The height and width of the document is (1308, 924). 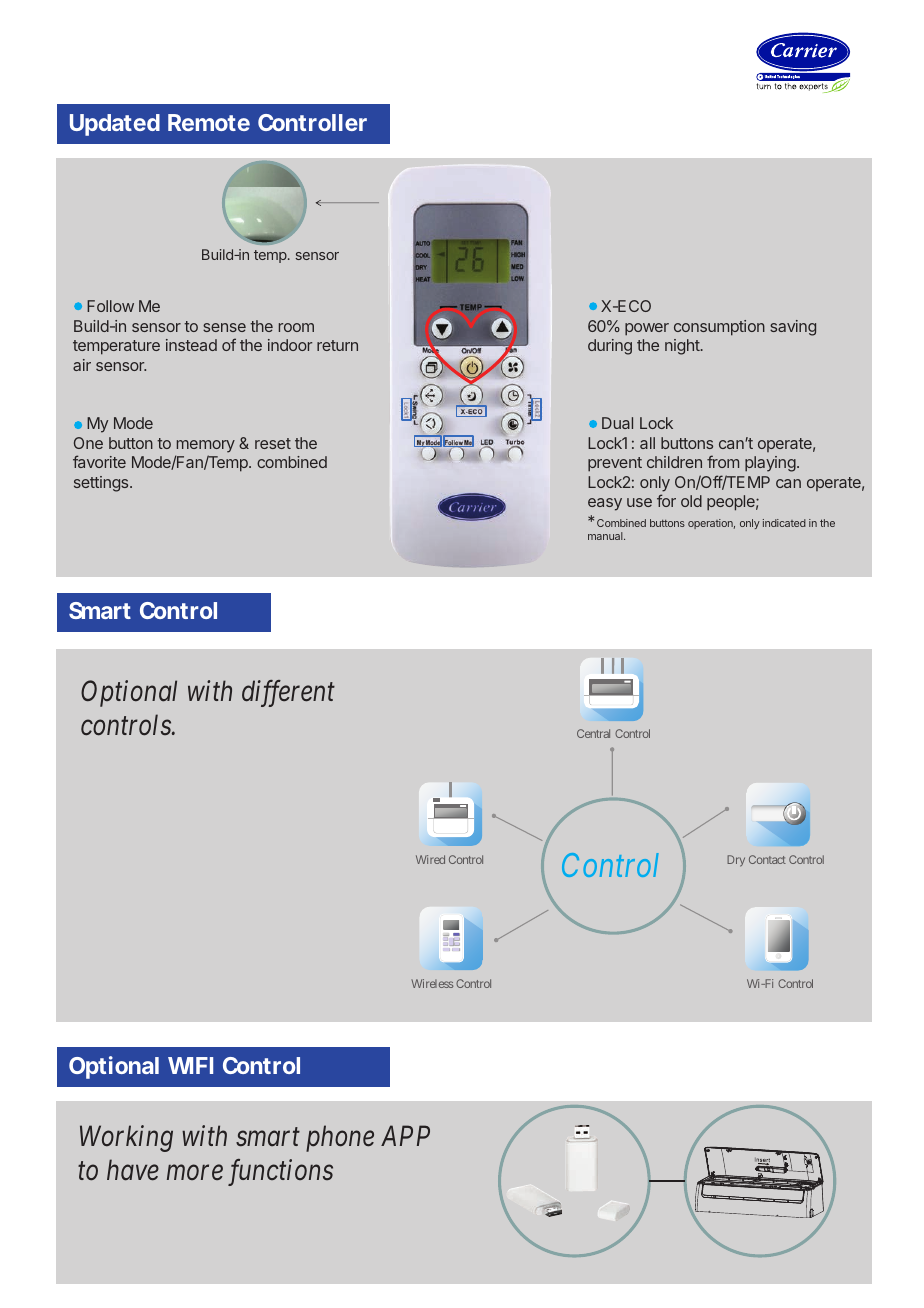 What do you see at coordinates (126, 1138) in the document?
I see `Working` at bounding box center [126, 1138].
